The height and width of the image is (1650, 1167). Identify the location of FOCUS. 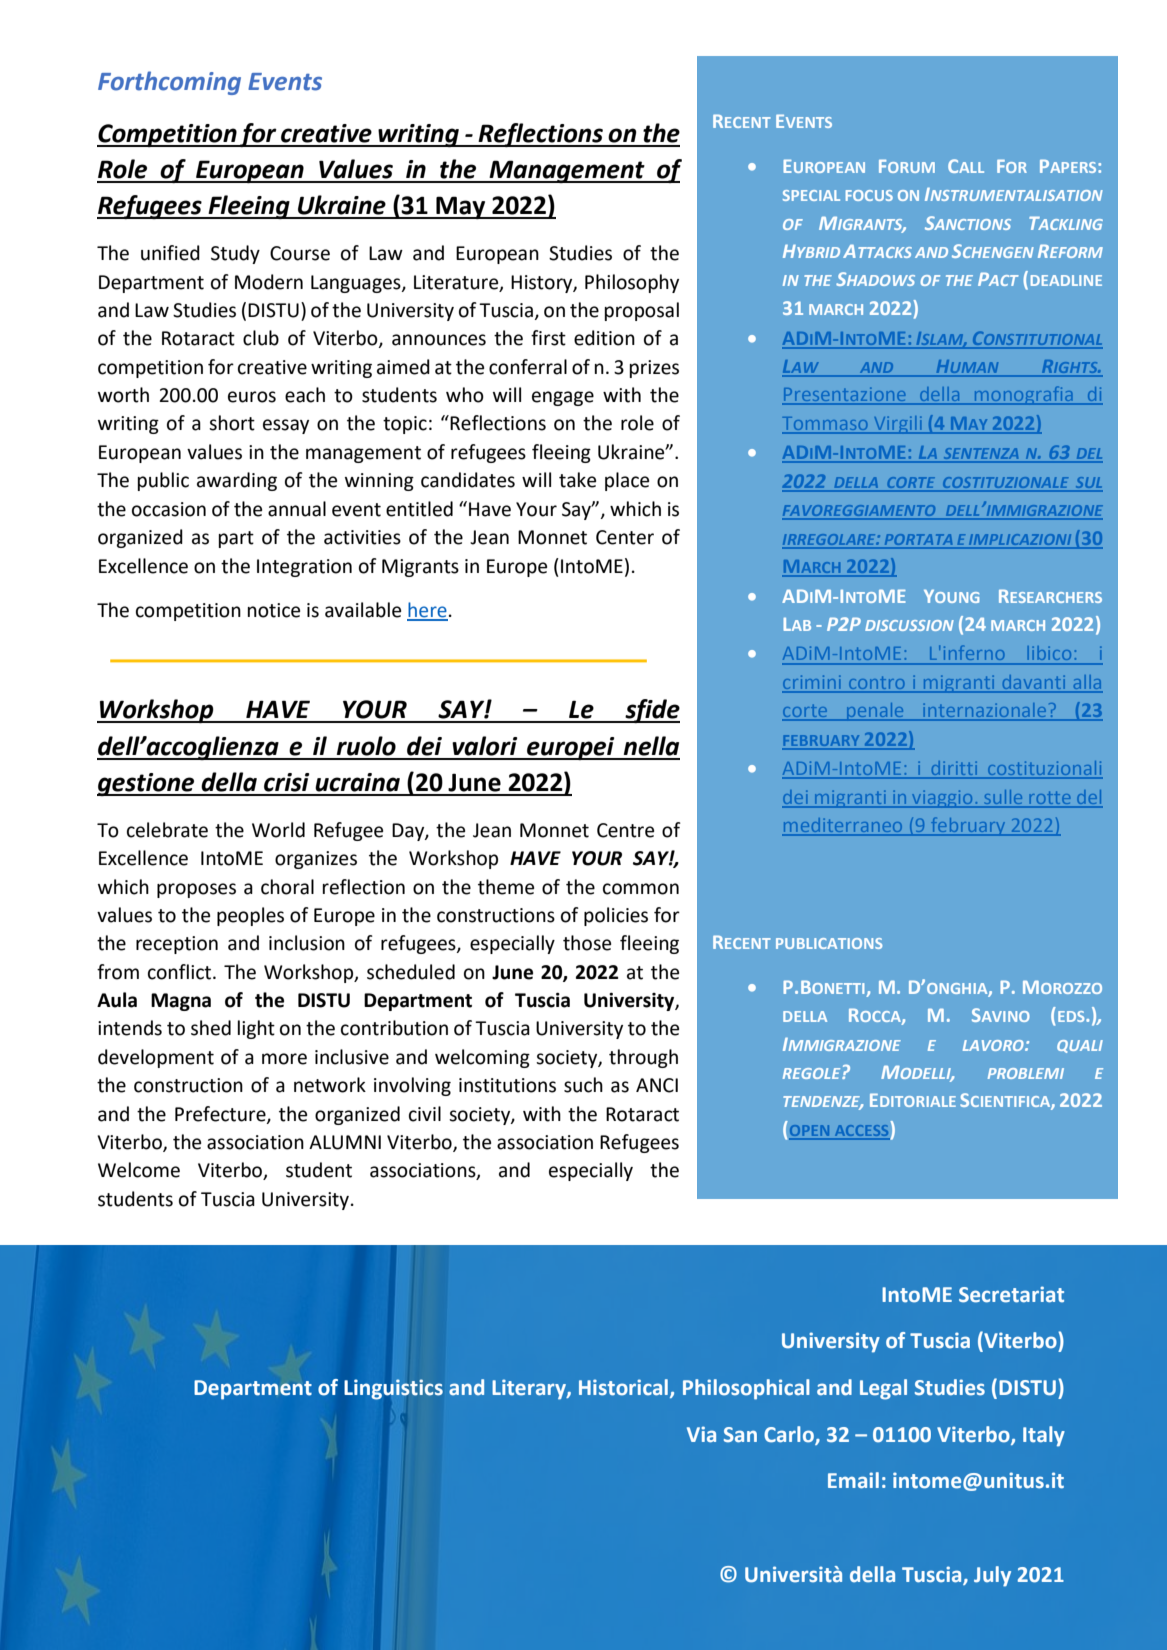
(869, 195).
